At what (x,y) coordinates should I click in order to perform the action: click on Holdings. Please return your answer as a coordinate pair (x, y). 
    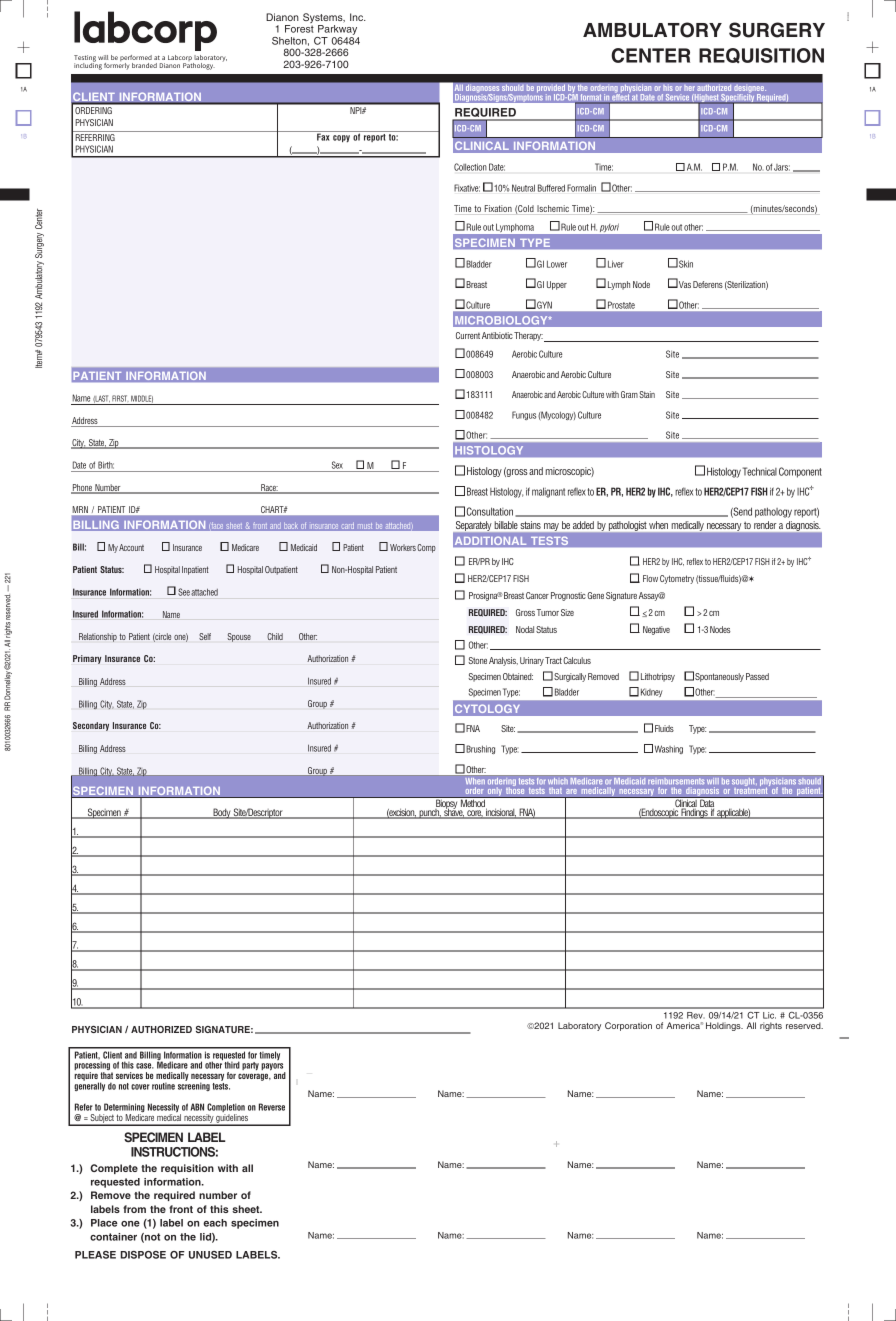
    Looking at the image, I should click on (724, 1026).
